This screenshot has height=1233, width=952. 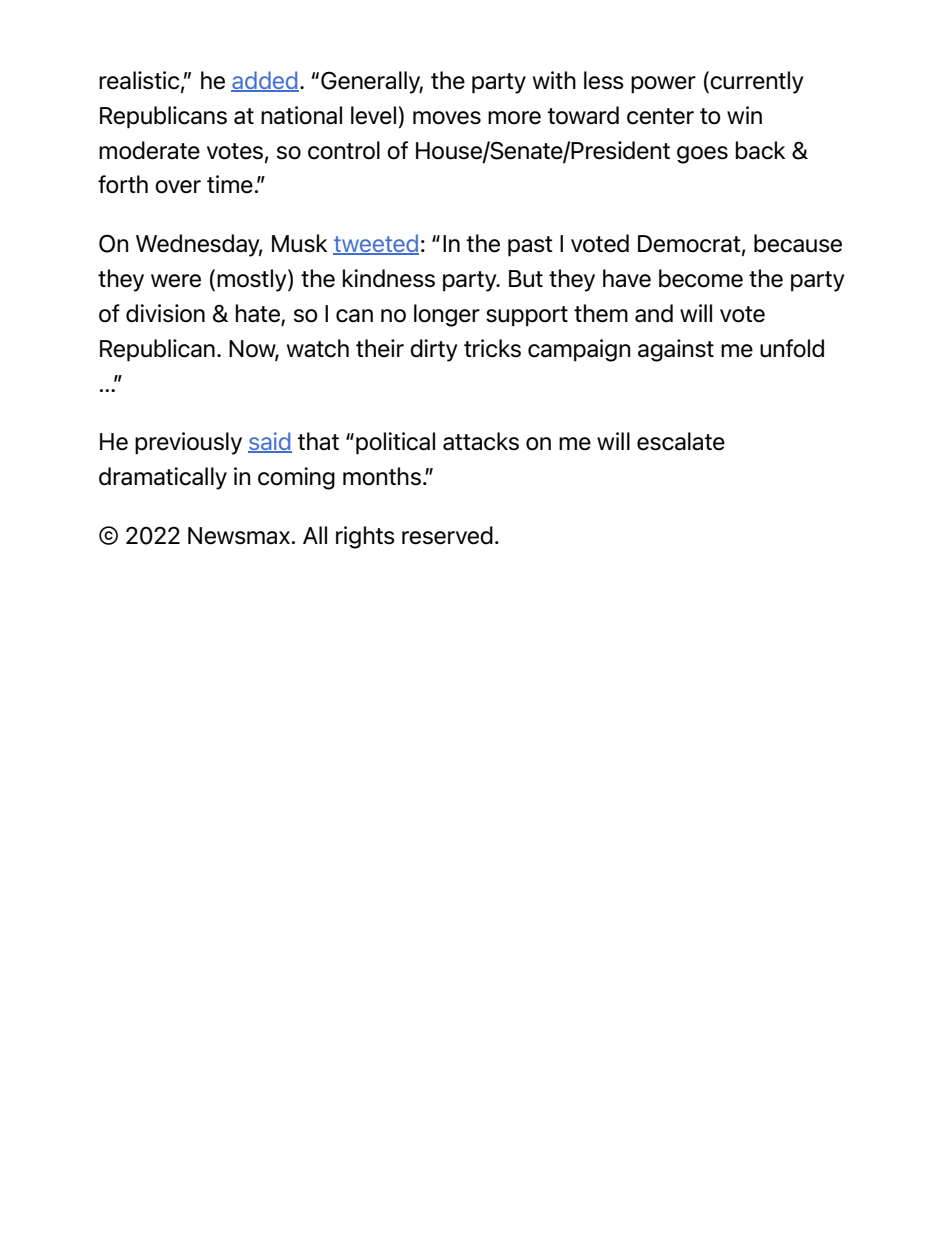 I want to click on division, so click(x=165, y=313).
